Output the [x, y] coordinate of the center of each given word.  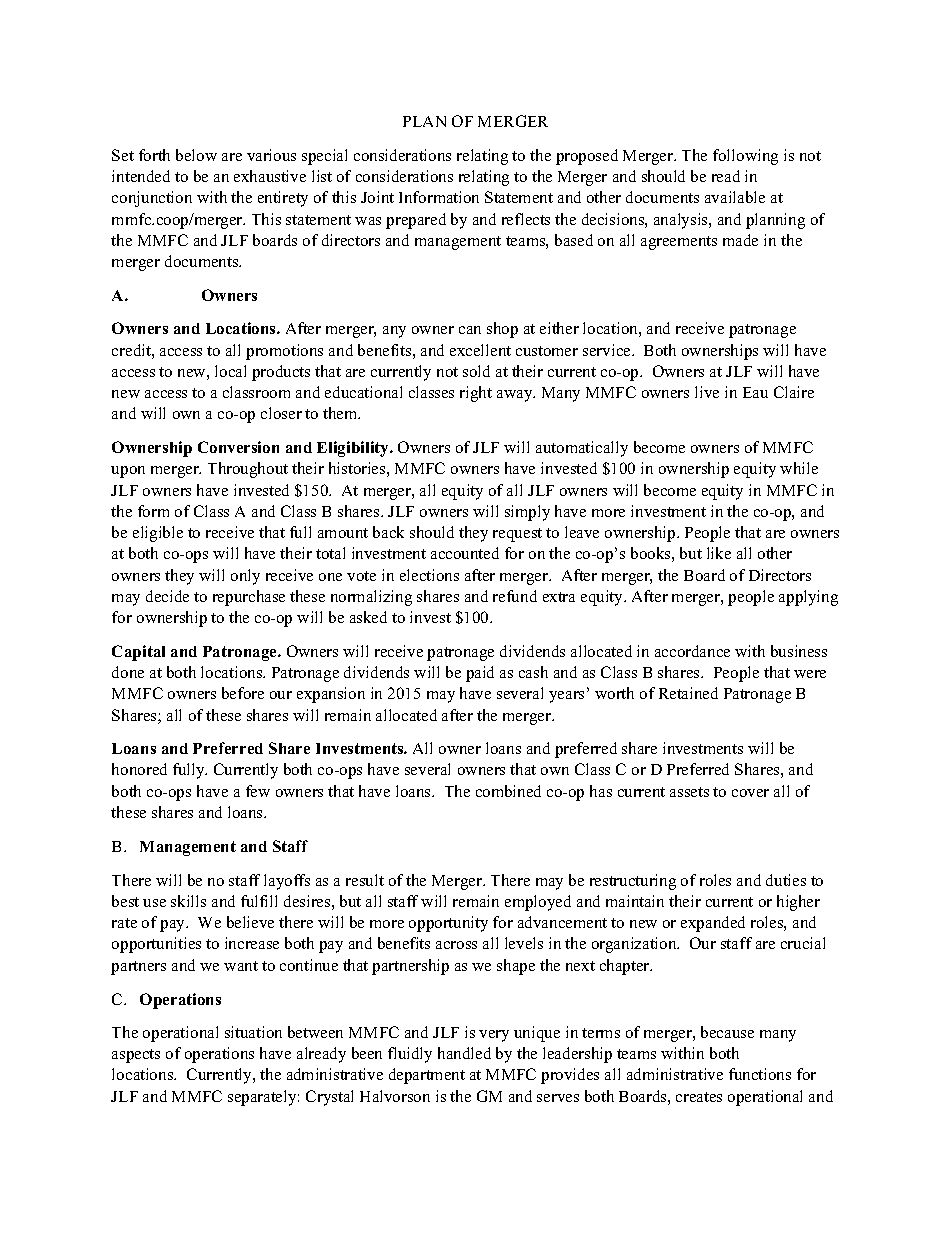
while [799, 468]
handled [464, 1053]
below [196, 155]
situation [253, 1032]
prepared [416, 221]
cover [750, 793]
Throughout [248, 470]
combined [508, 791]
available [735, 197]
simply [527, 513]
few [258, 791]
